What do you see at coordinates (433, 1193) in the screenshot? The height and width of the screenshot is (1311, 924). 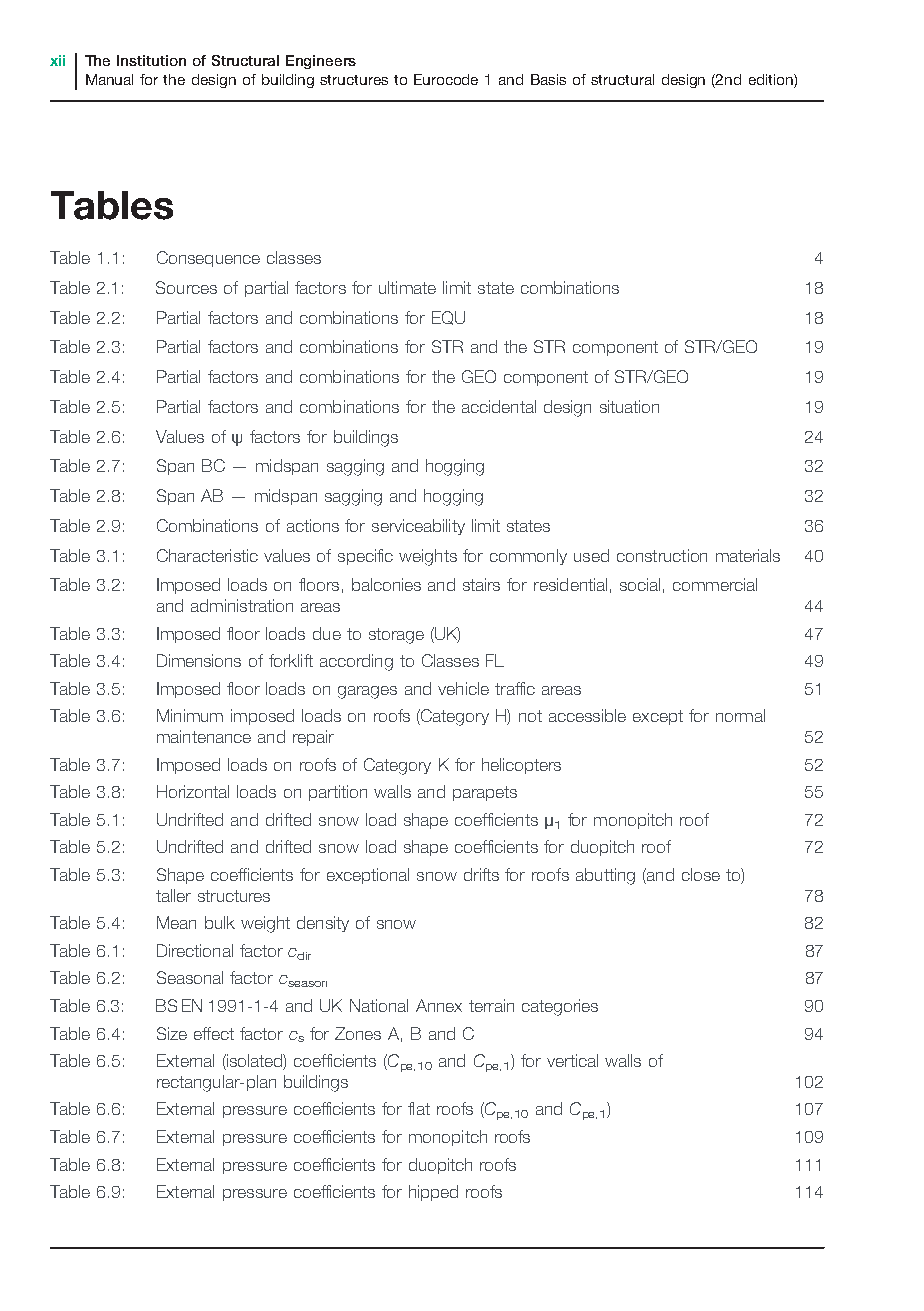 I see `hipped` at bounding box center [433, 1193].
